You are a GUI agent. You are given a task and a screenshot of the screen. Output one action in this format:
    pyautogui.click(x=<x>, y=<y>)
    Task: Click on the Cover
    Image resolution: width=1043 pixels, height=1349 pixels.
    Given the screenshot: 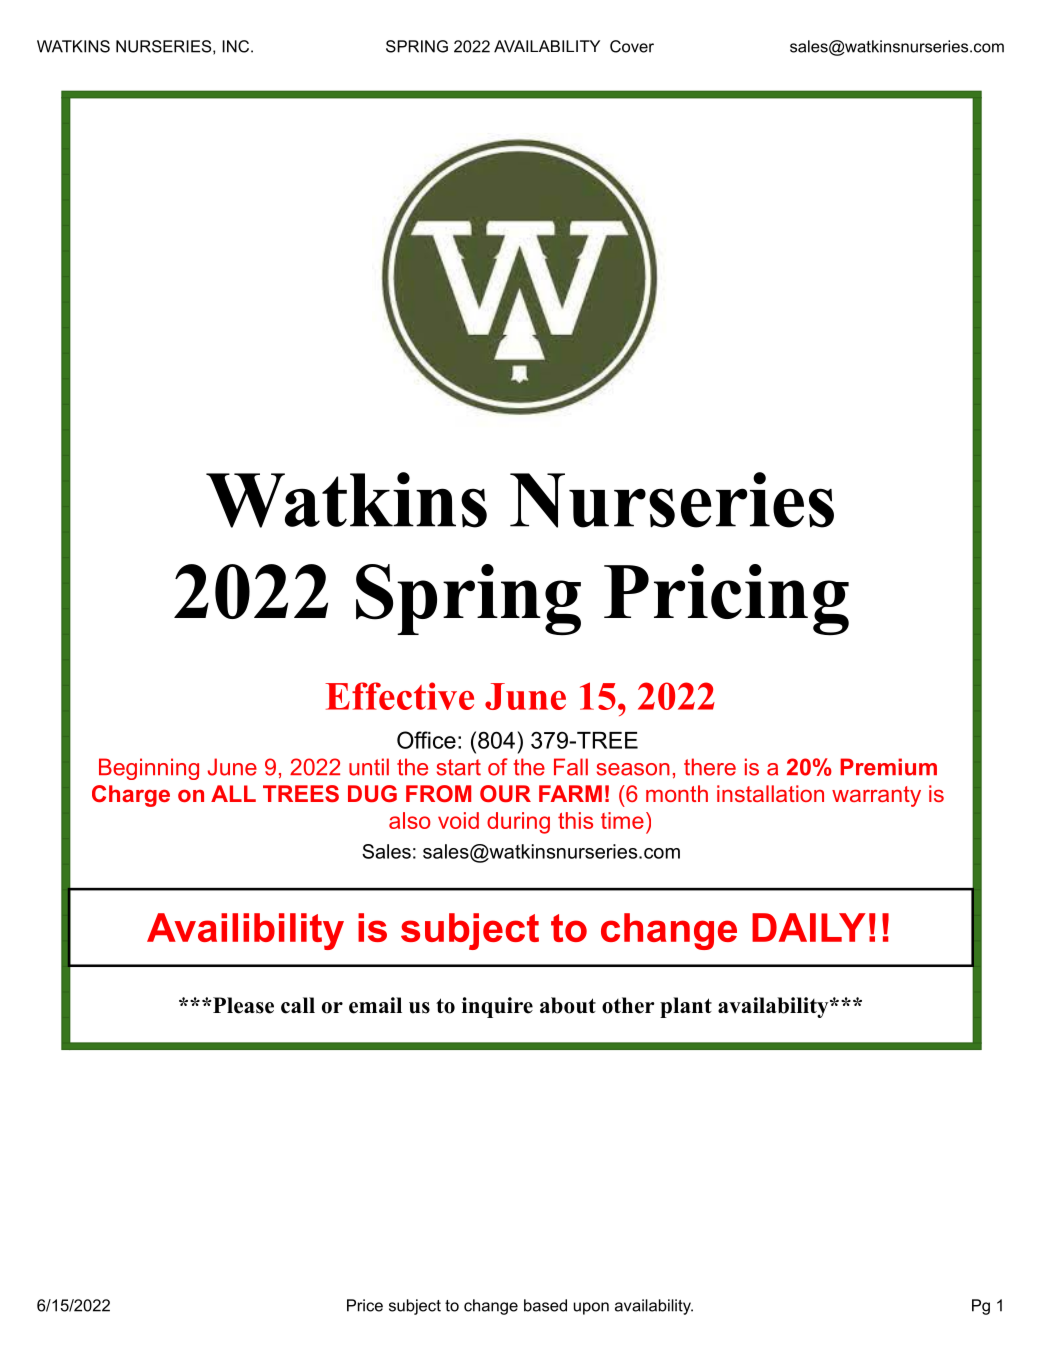 What is the action you would take?
    pyautogui.click(x=632, y=46)
